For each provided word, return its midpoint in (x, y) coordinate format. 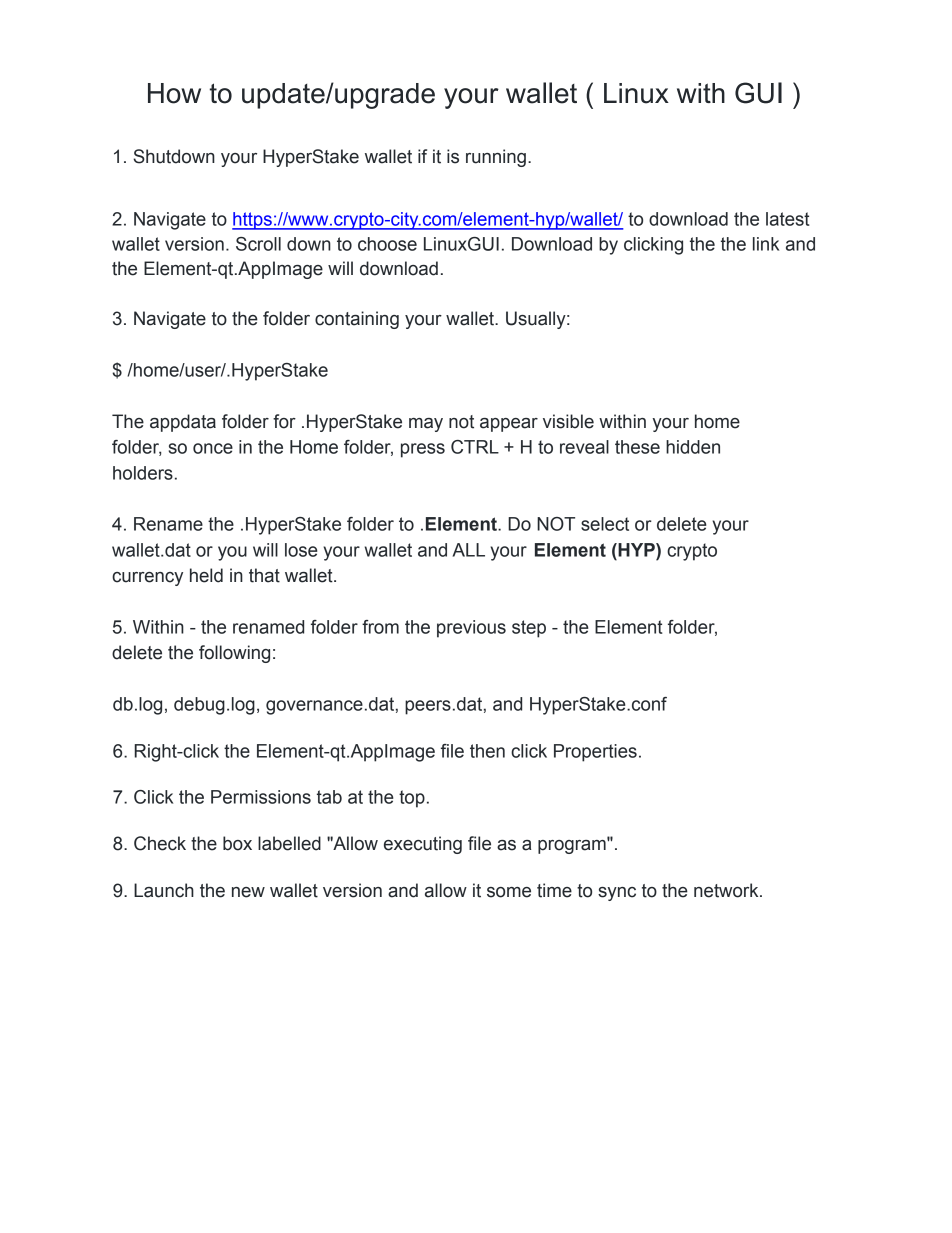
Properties (595, 753)
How (174, 93)
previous (471, 629)
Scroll (258, 244)
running (496, 158)
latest (788, 219)
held (206, 575)
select (605, 524)
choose (387, 244)
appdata (183, 423)
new (248, 892)
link (766, 244)
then (487, 751)
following (234, 654)
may (426, 425)
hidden (693, 447)
